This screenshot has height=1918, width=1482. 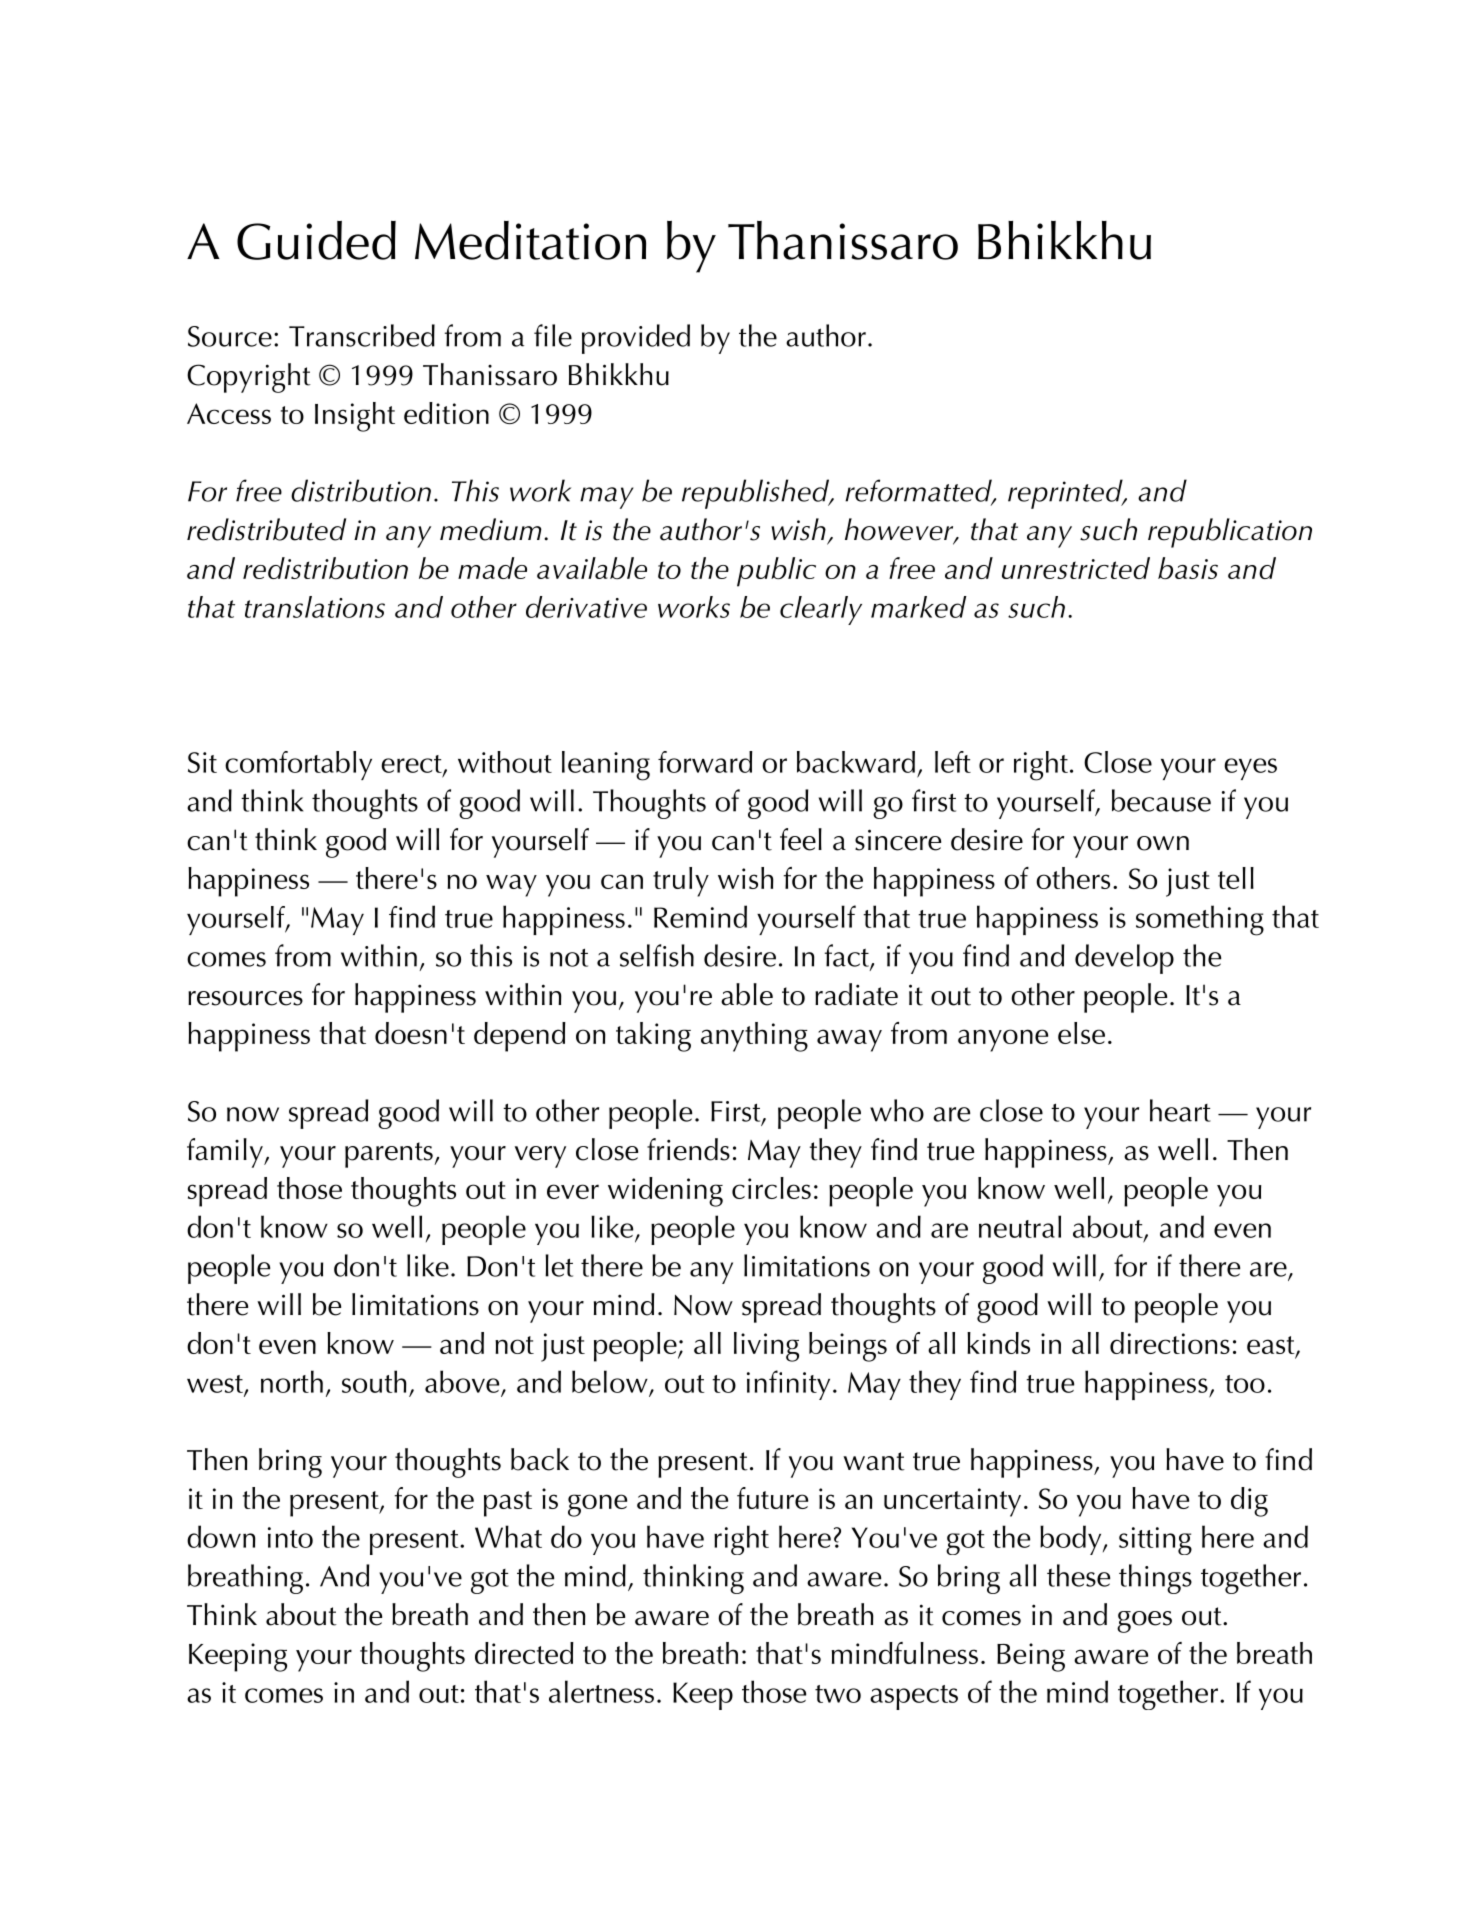 I want to click on depend, so click(x=520, y=1037).
